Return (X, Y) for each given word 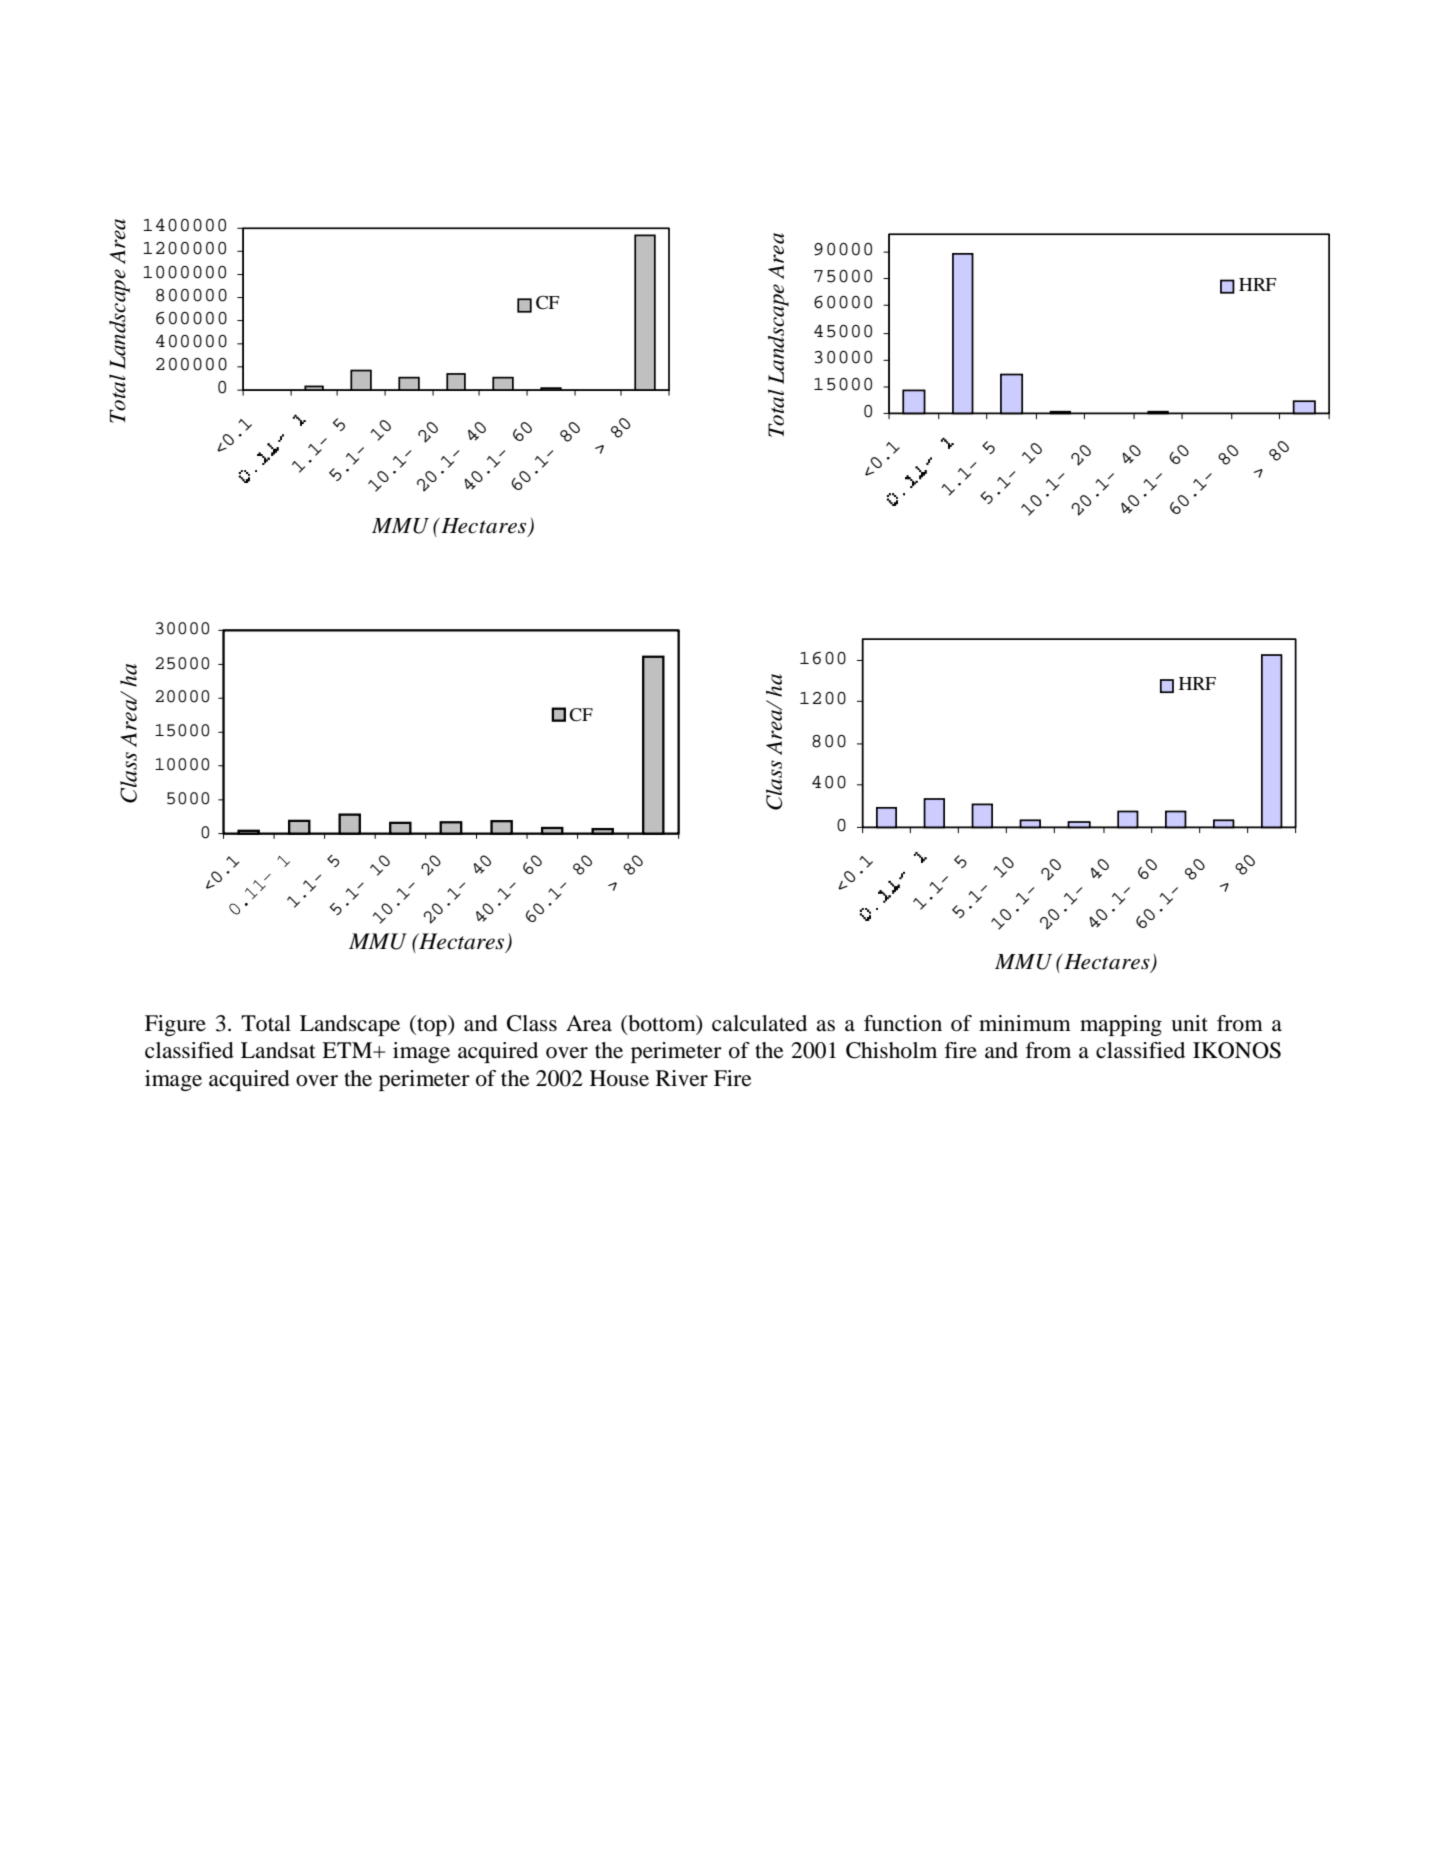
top (432, 1025)
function (903, 1023)
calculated (759, 1023)
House (619, 1078)
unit (1189, 1023)
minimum (1025, 1023)
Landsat (278, 1050)
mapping (1121, 1025)
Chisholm (891, 1050)
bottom (662, 1024)
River (682, 1078)
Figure (175, 1025)
